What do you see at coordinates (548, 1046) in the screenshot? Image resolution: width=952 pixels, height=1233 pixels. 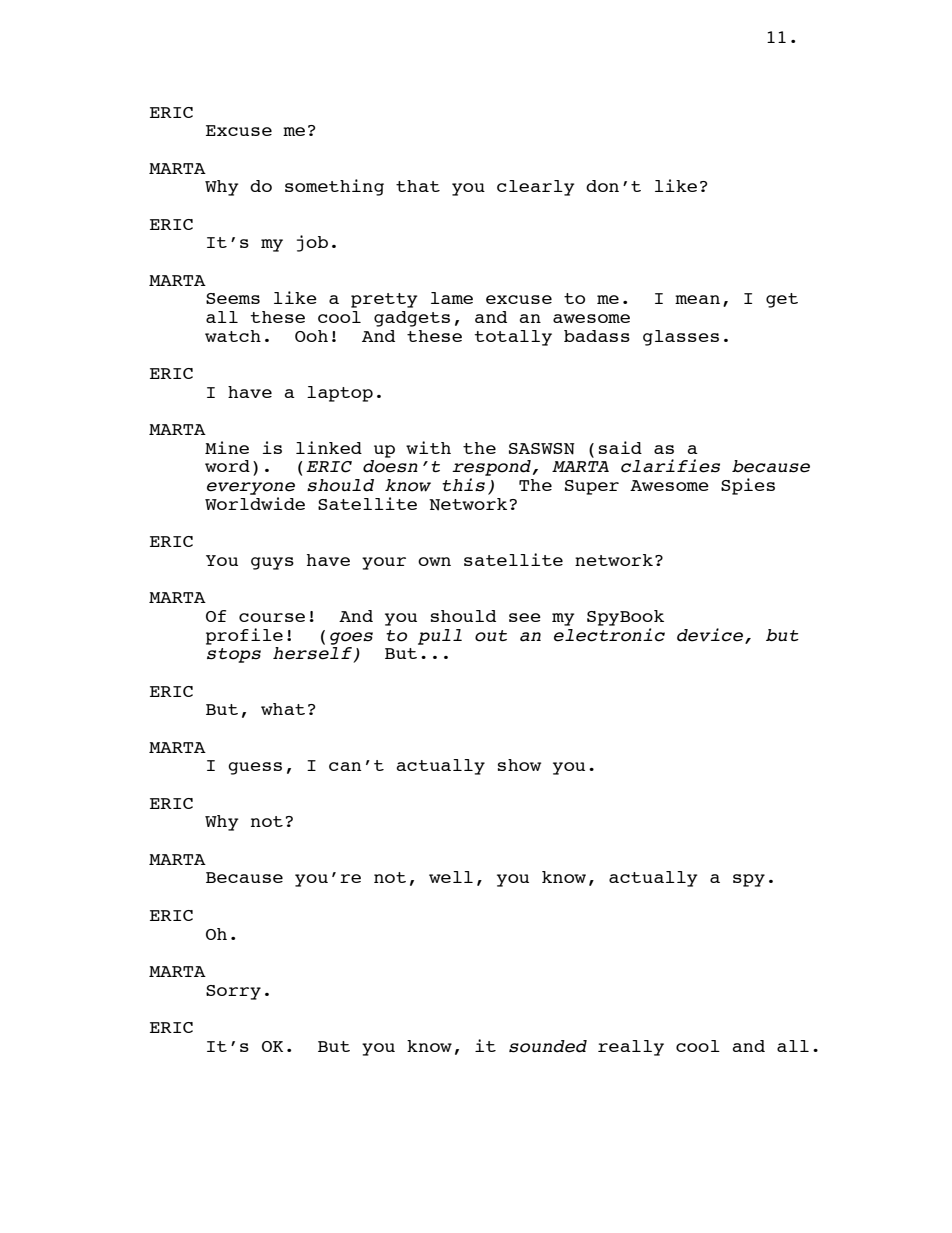 I see `sounded` at bounding box center [548, 1046].
